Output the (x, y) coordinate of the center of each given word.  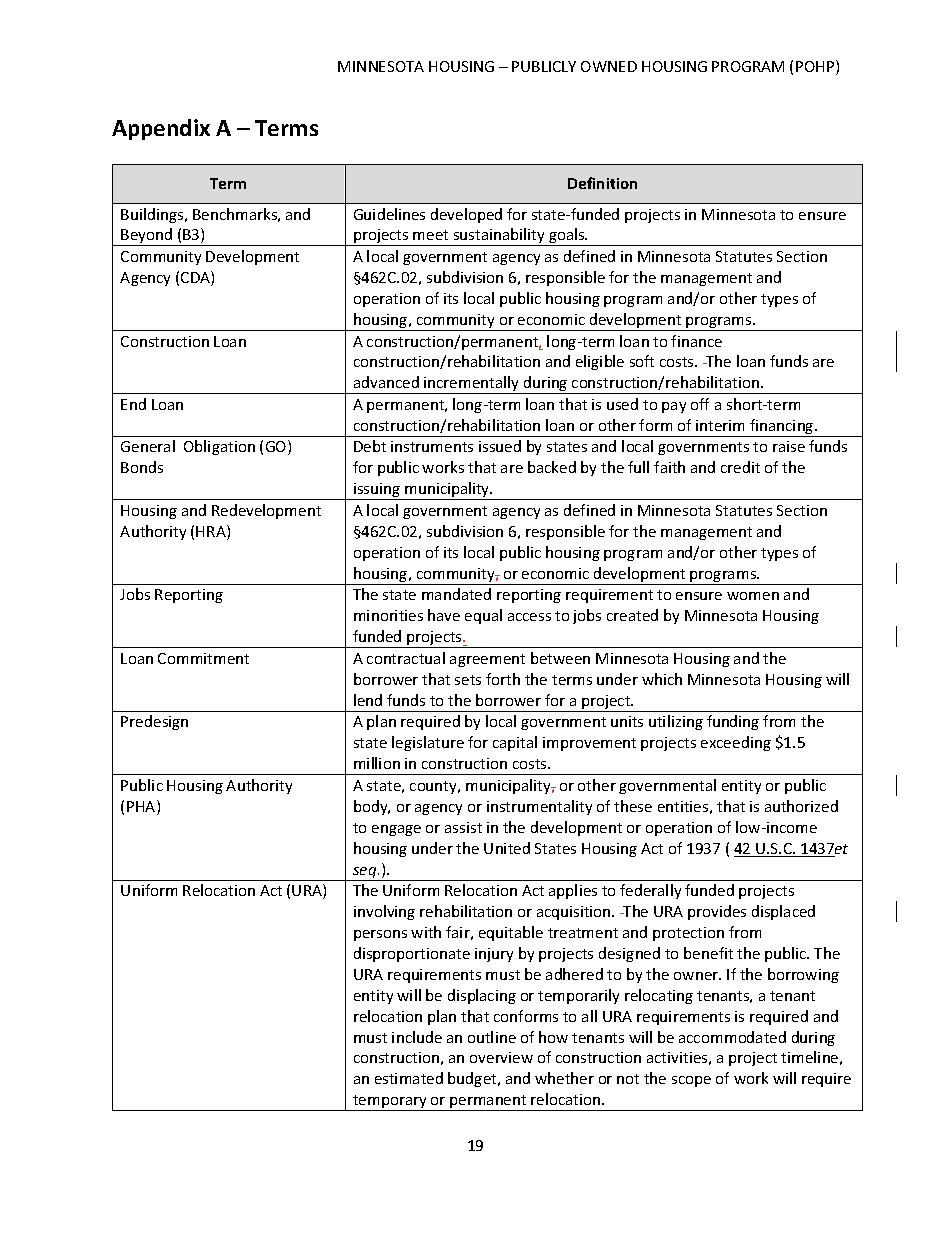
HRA (212, 532)
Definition (602, 183)
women (753, 596)
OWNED (609, 66)
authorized (801, 806)
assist (463, 827)
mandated (456, 594)
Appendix (161, 129)
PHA (142, 807)
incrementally (472, 385)
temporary (390, 1103)
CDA (196, 278)
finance (696, 341)
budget (473, 1079)
